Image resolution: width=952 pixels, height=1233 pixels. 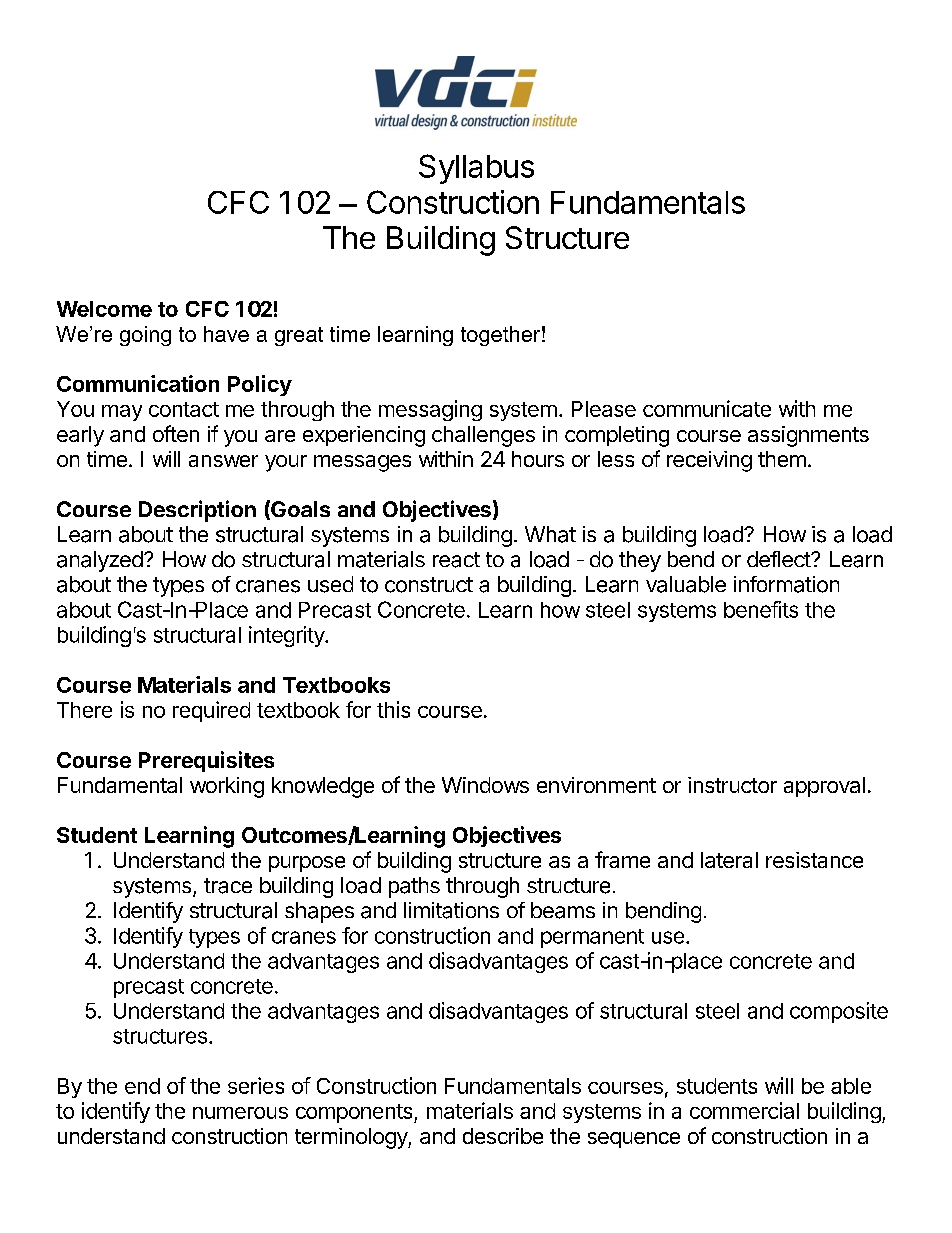 I want to click on Welcome, so click(x=104, y=309).
